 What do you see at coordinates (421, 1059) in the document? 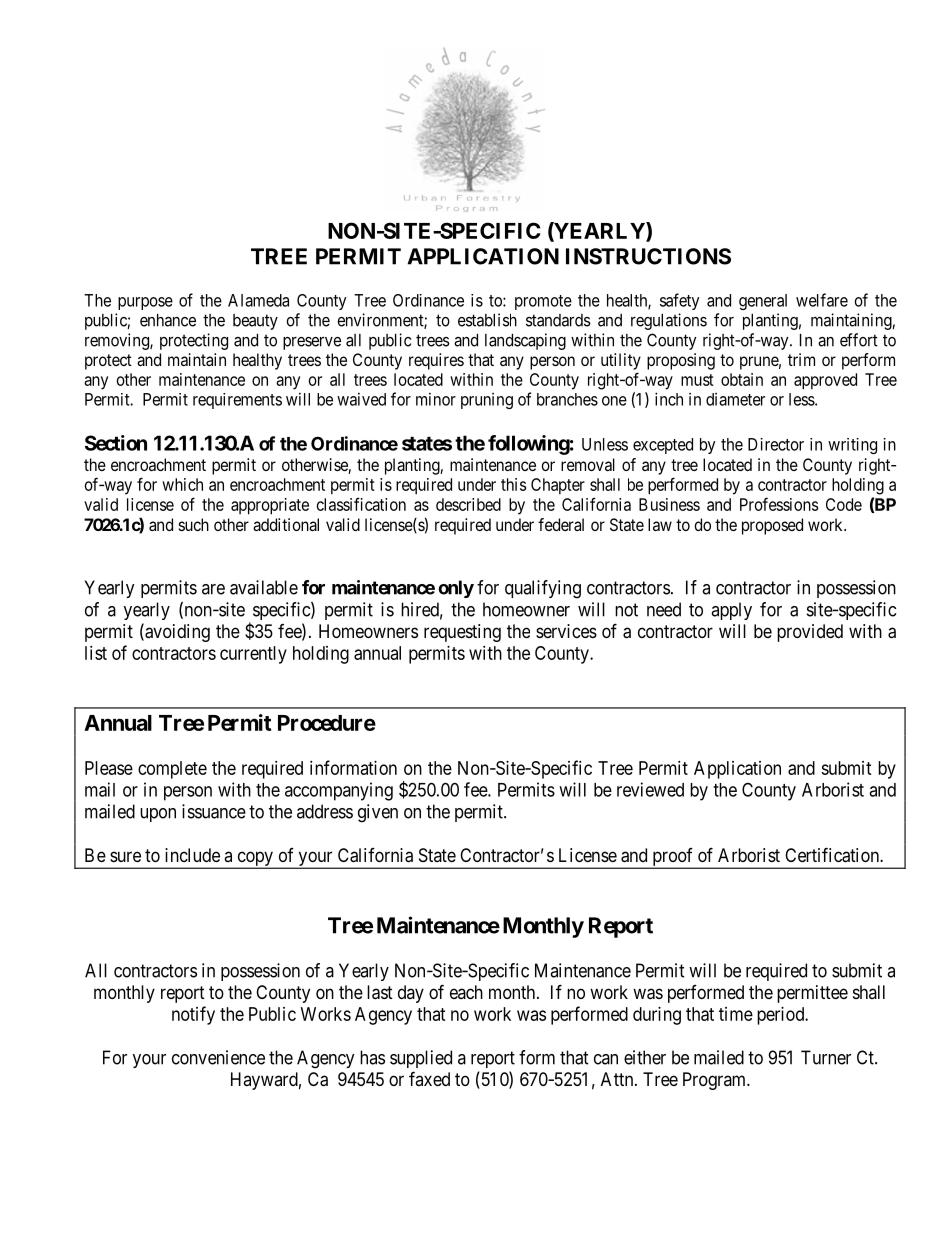
I see `supplied` at bounding box center [421, 1059].
